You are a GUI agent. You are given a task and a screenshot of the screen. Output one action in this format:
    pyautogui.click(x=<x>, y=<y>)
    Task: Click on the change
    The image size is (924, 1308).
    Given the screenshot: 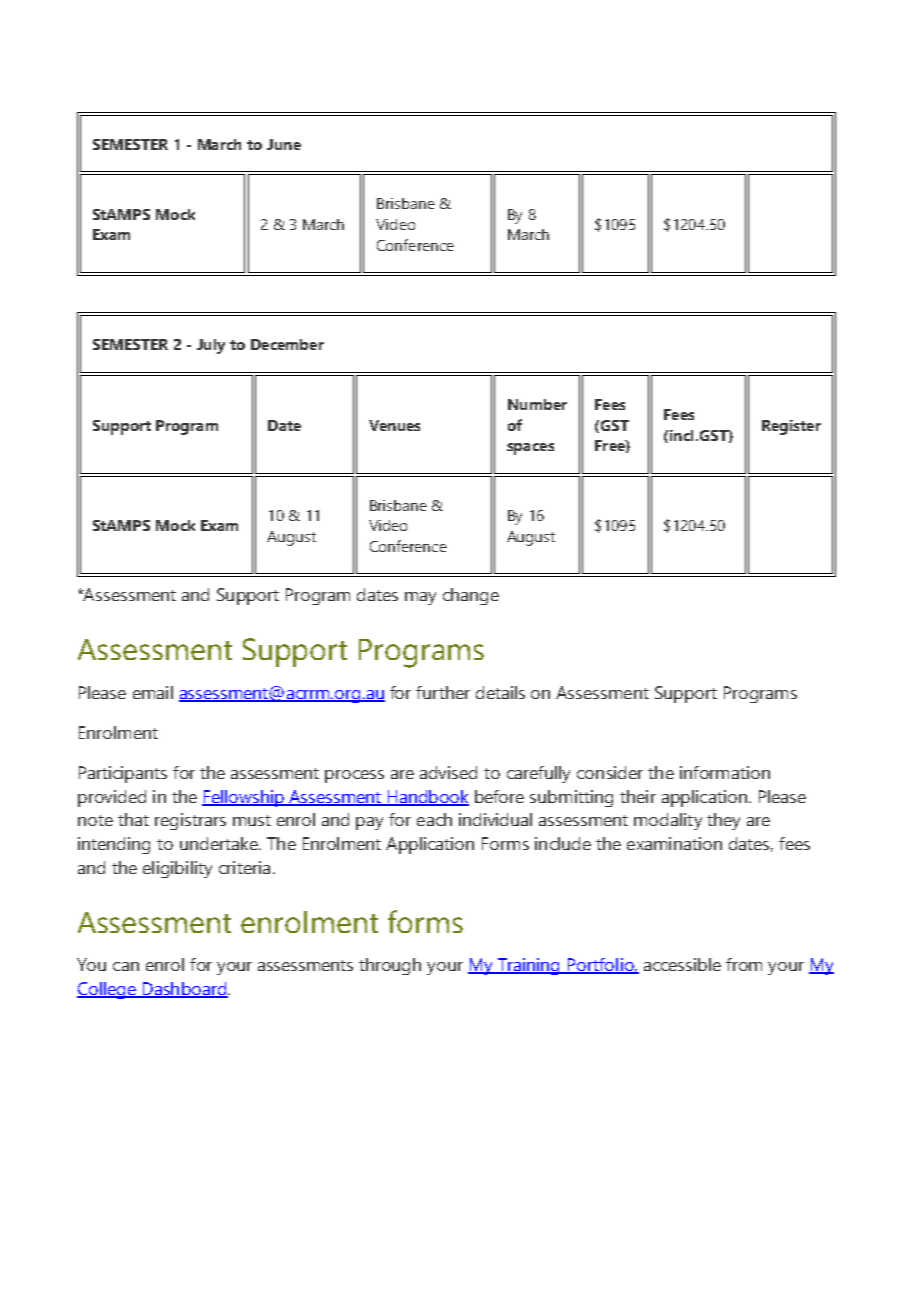 What is the action you would take?
    pyautogui.click(x=471, y=596)
